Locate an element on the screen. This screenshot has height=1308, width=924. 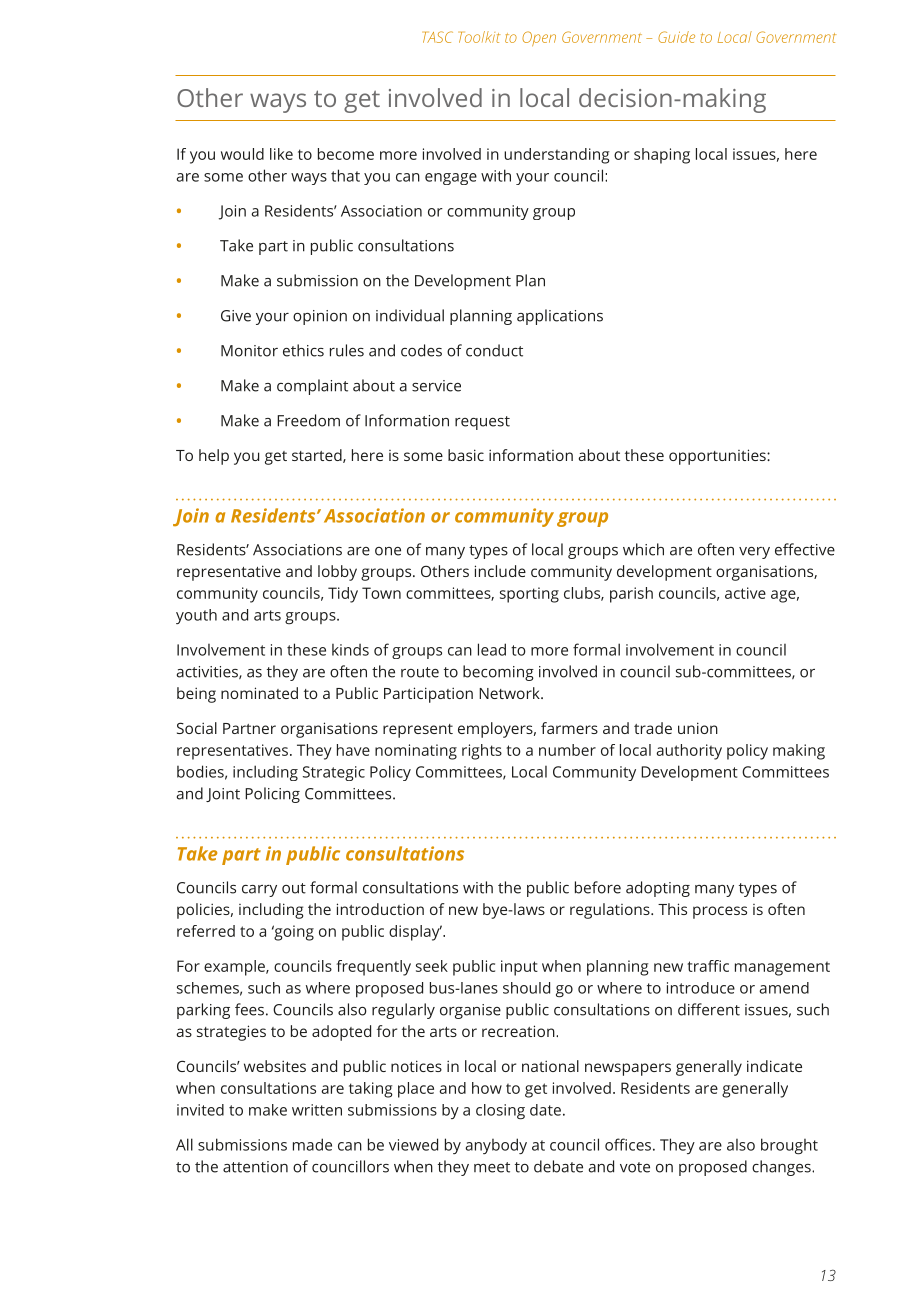
attention is located at coordinates (255, 1167).
